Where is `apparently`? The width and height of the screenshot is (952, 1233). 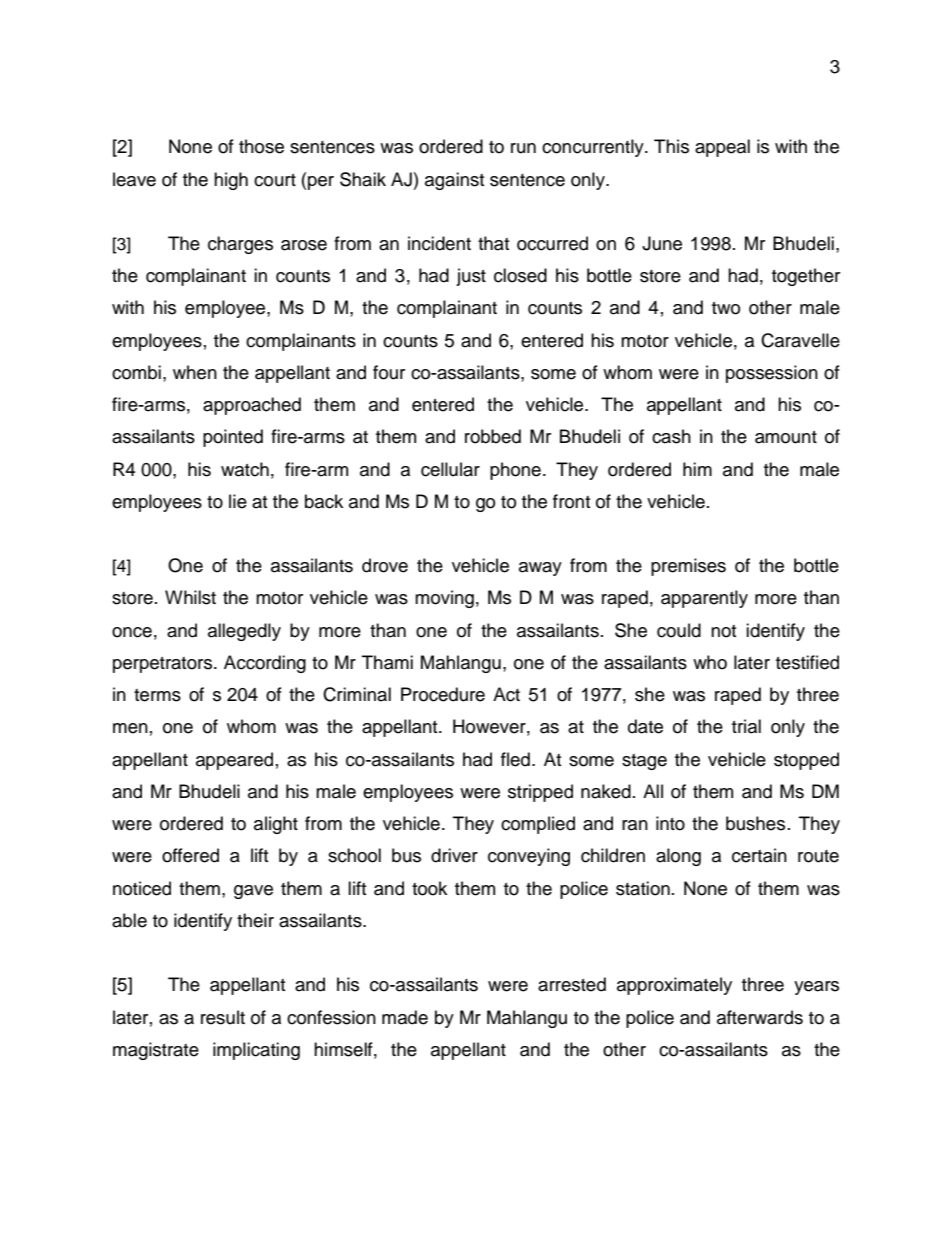
apparently is located at coordinates (704, 599).
